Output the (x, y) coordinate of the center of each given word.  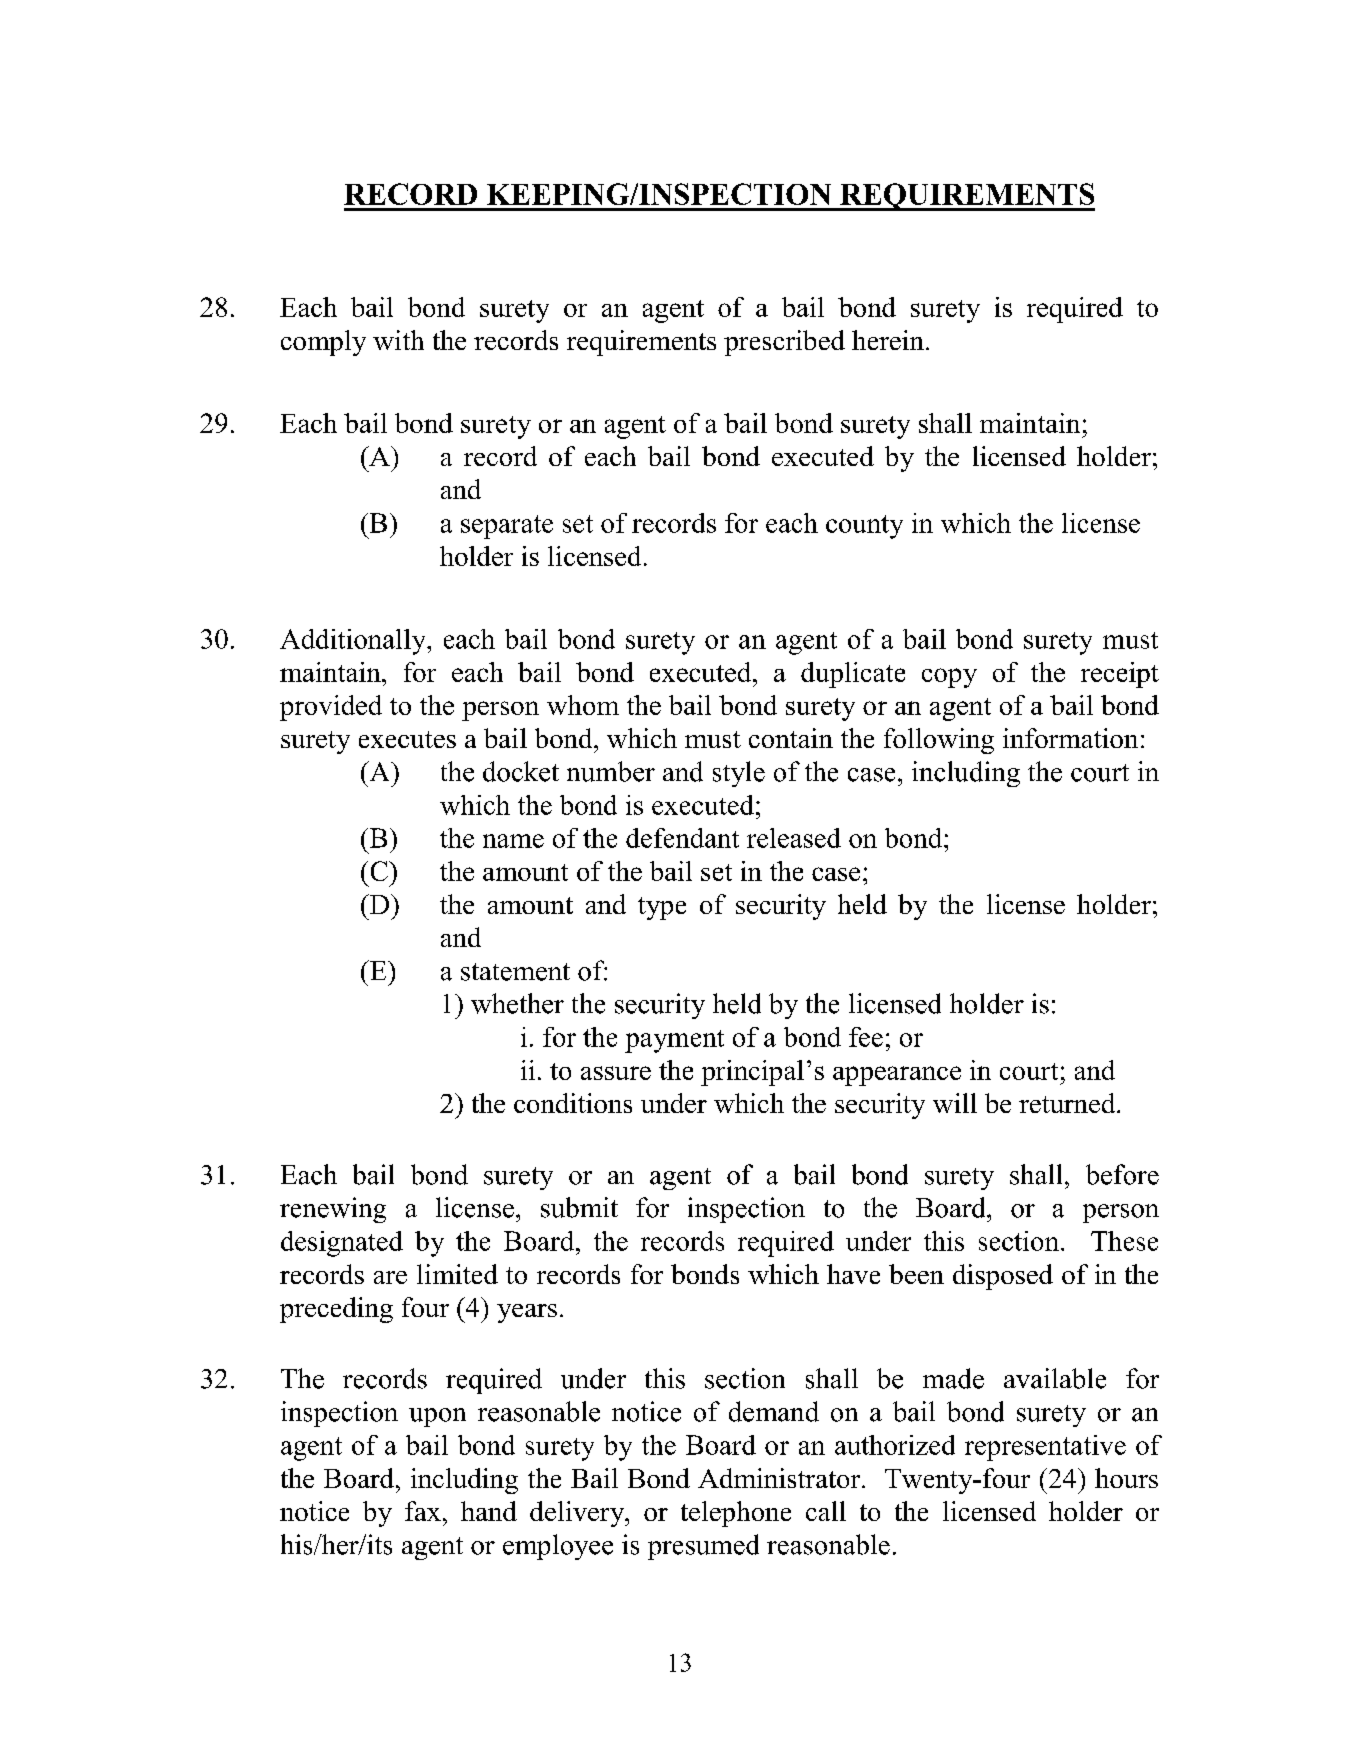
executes (407, 739)
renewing (333, 1210)
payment (674, 1041)
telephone (736, 1514)
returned (1068, 1103)
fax (423, 1511)
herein (888, 340)
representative (1045, 1448)
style (739, 774)
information (1070, 738)
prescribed (784, 343)
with (398, 340)
